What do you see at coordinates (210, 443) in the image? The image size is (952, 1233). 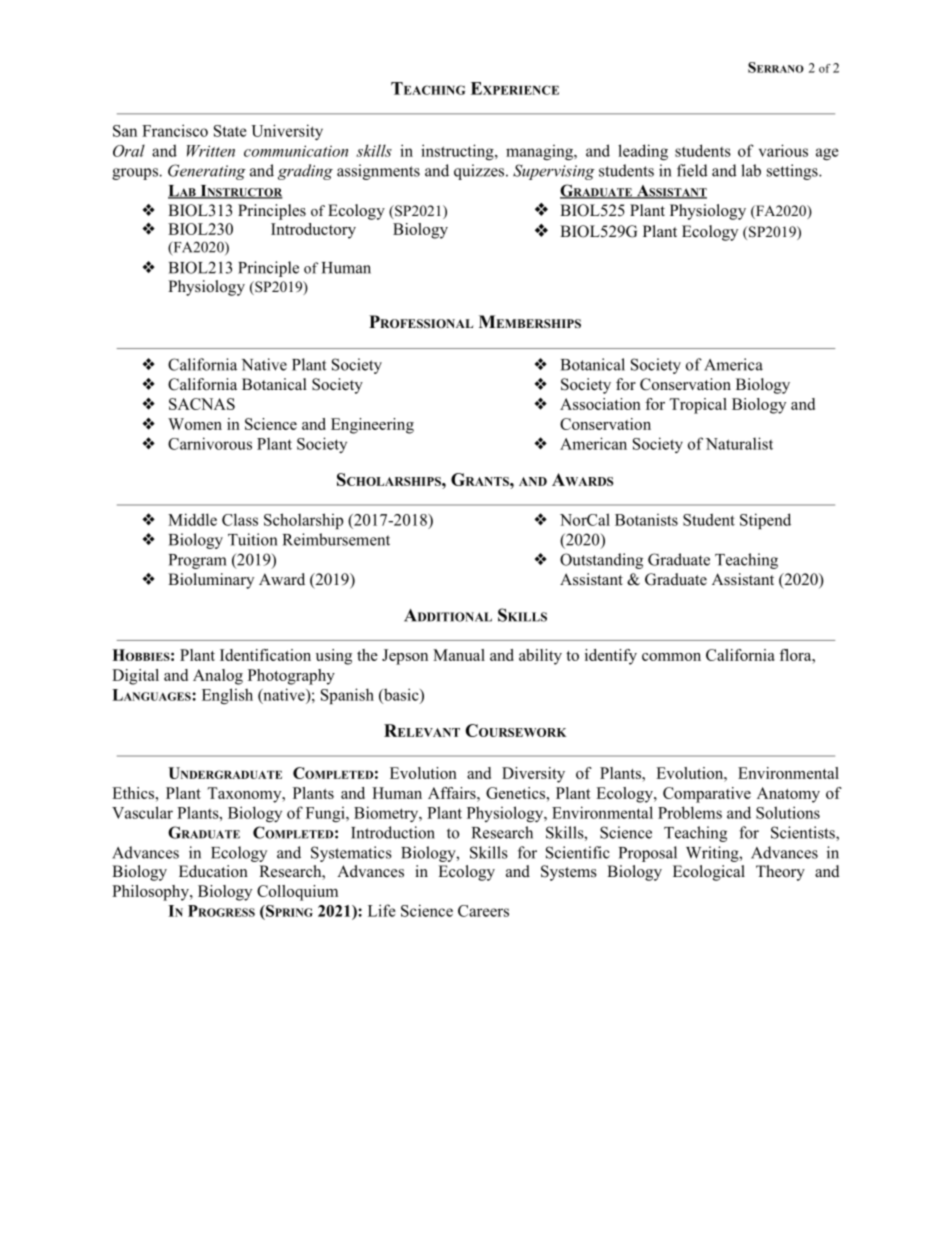 I see `Carnivorous` at bounding box center [210, 443].
